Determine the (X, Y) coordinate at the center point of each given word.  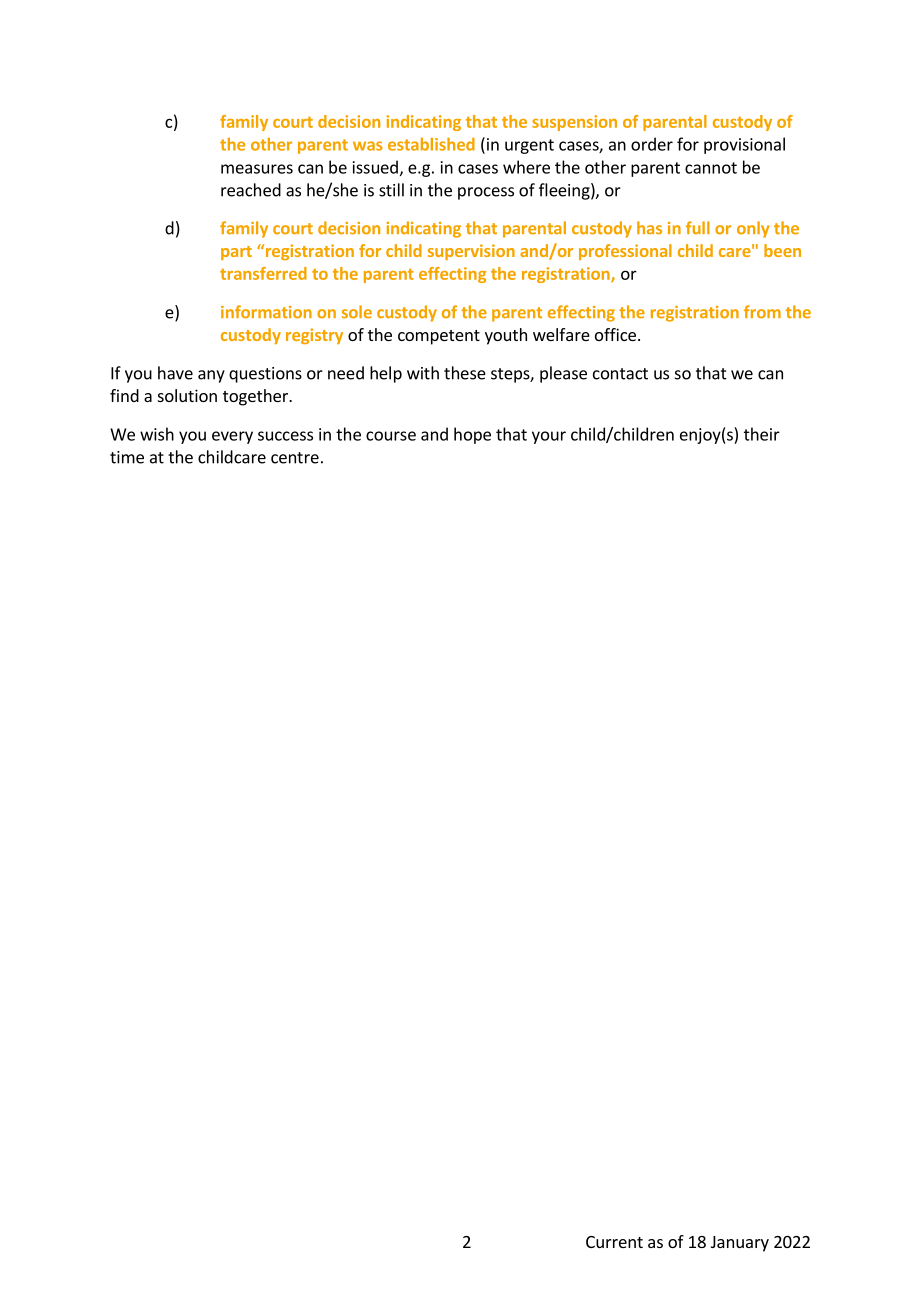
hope (472, 435)
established (431, 144)
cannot (711, 168)
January (740, 1244)
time (127, 457)
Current (614, 1242)
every (232, 437)
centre (295, 458)
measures (257, 169)
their (762, 434)
